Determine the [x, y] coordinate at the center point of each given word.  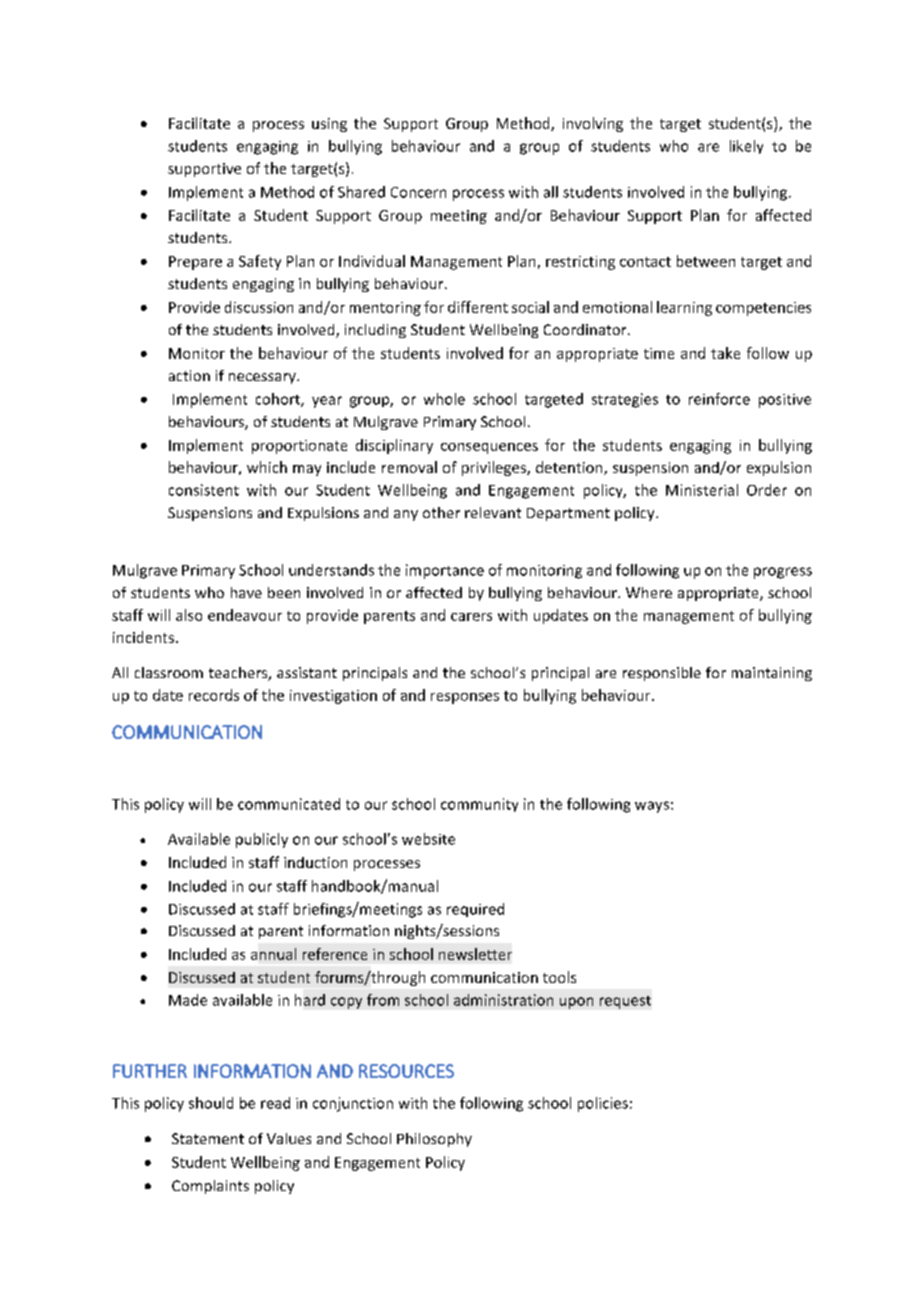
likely [746, 147]
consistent [204, 490]
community [479, 805]
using [329, 125]
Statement [208, 1138]
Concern [418, 192]
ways [652, 807]
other [441, 512]
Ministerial [702, 490]
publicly [262, 840]
